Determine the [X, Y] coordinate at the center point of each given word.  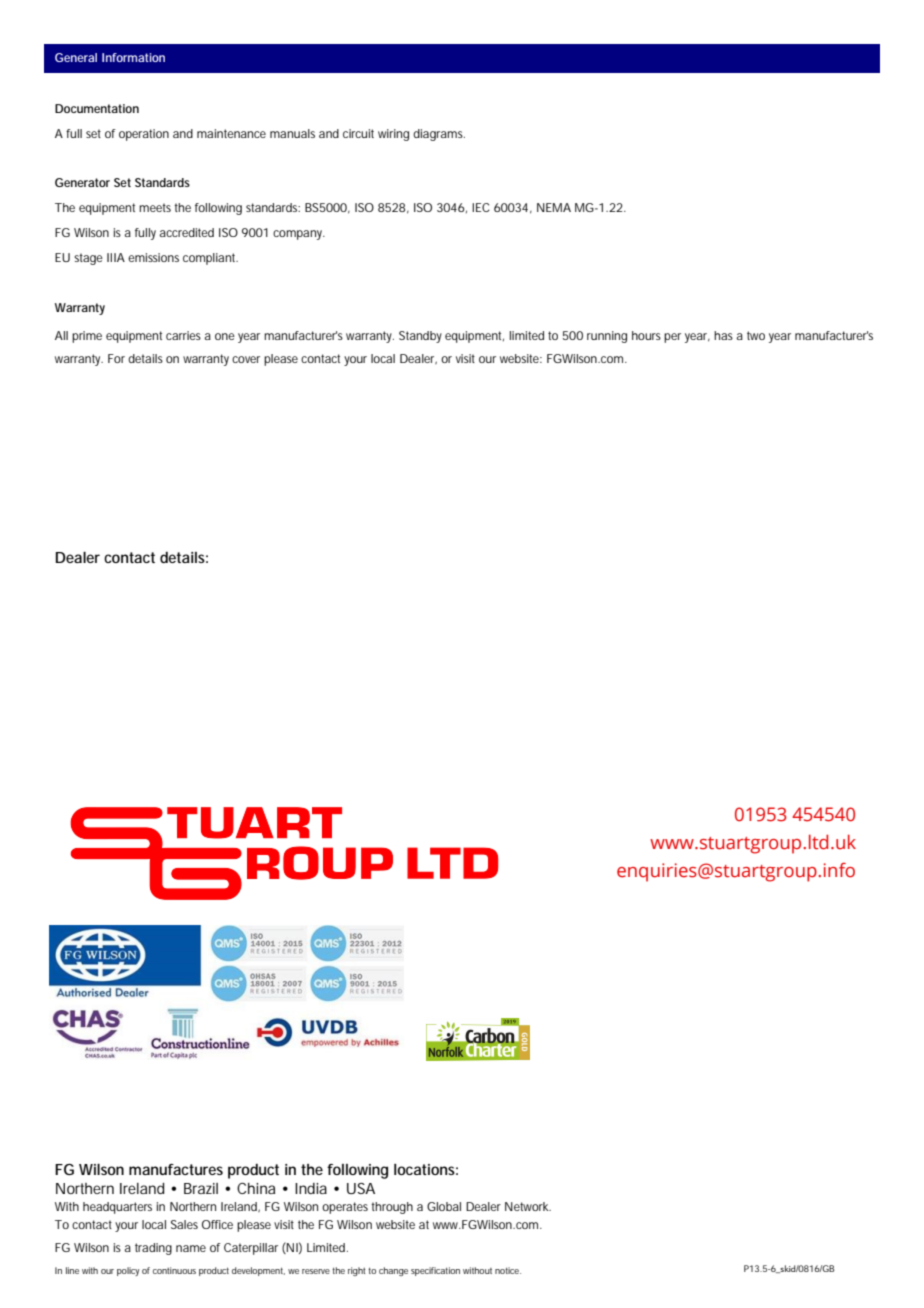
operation [144, 135]
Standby [420, 337]
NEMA [554, 207]
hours [646, 335]
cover [246, 359]
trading [153, 1249]
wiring [393, 135]
